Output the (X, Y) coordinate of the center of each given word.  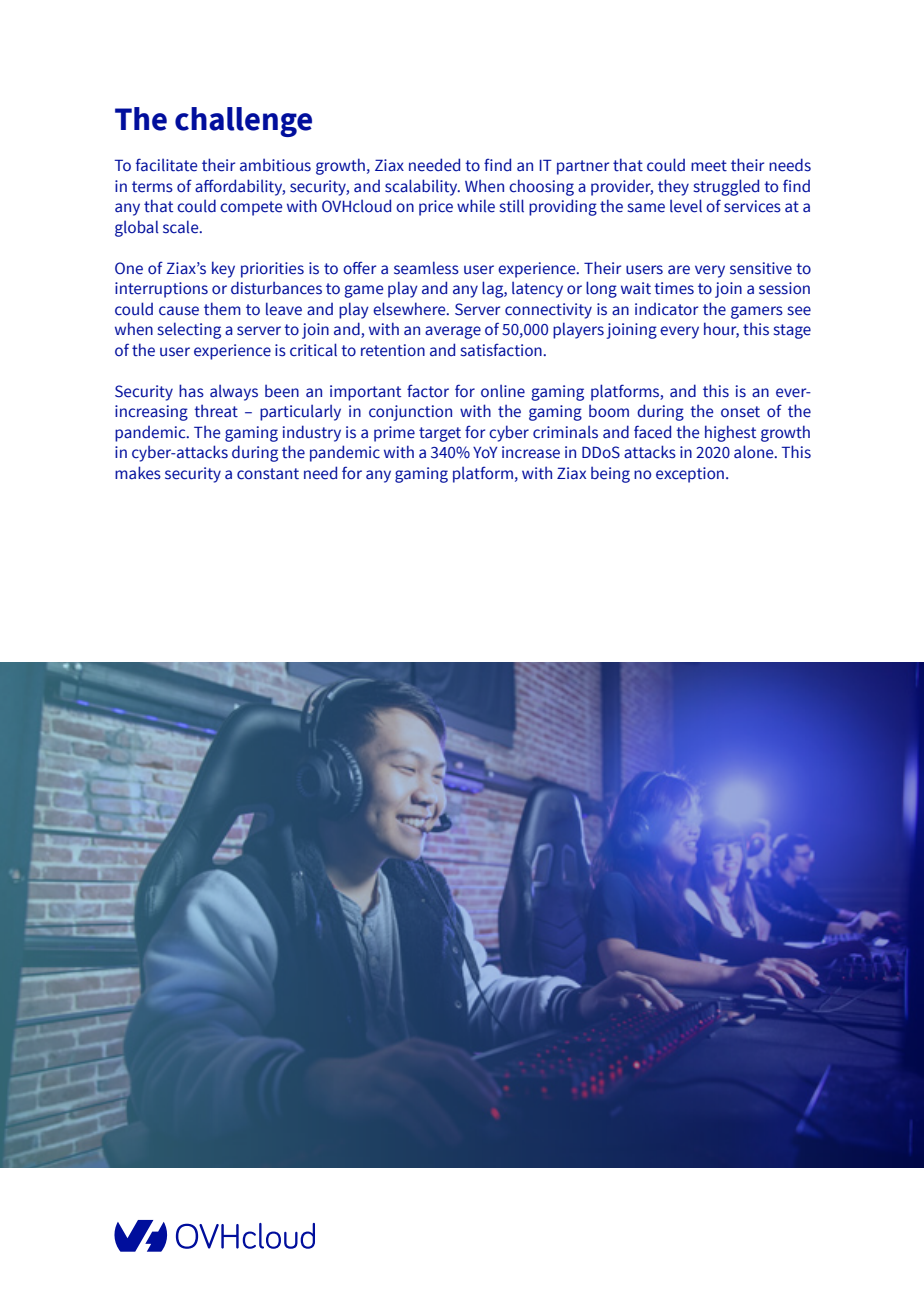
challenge (243, 122)
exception (690, 475)
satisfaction (501, 350)
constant (268, 474)
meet (709, 166)
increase (531, 452)
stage (792, 331)
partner (583, 167)
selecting (189, 330)
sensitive (761, 268)
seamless (426, 268)
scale (182, 227)
